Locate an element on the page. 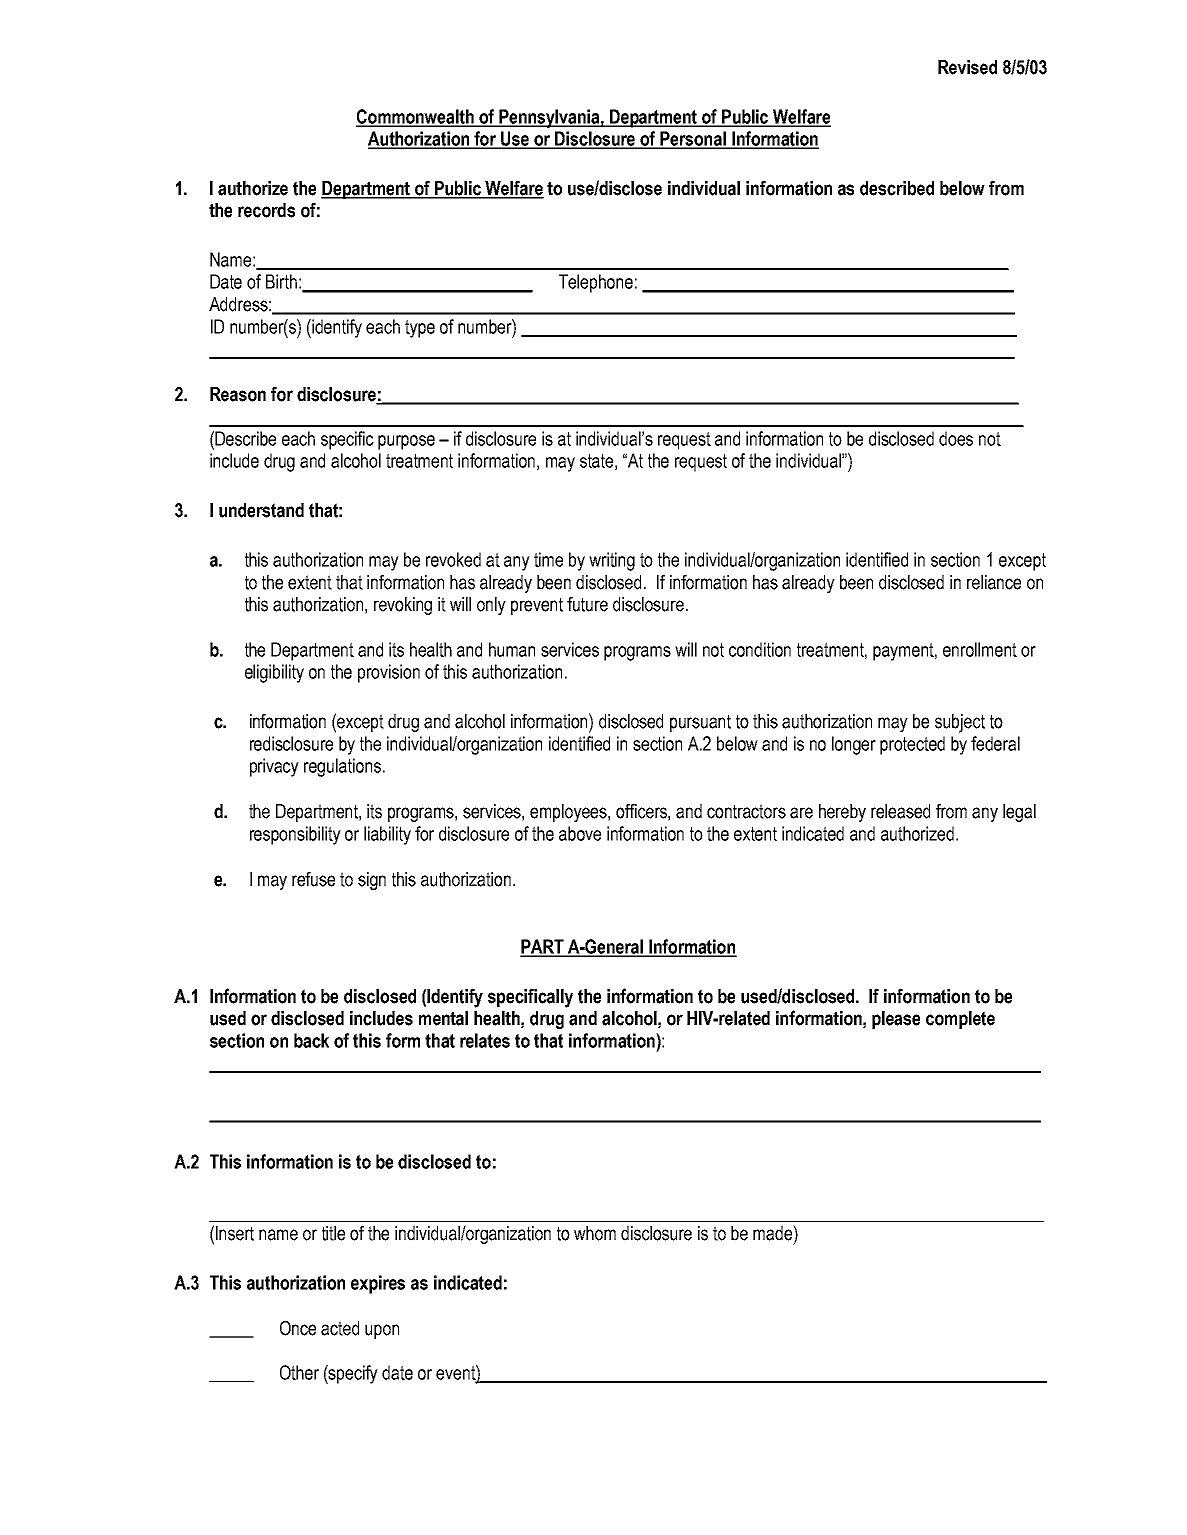 Image resolution: width=1187 pixels, height=1535 pixels. Personal is located at coordinates (693, 139).
